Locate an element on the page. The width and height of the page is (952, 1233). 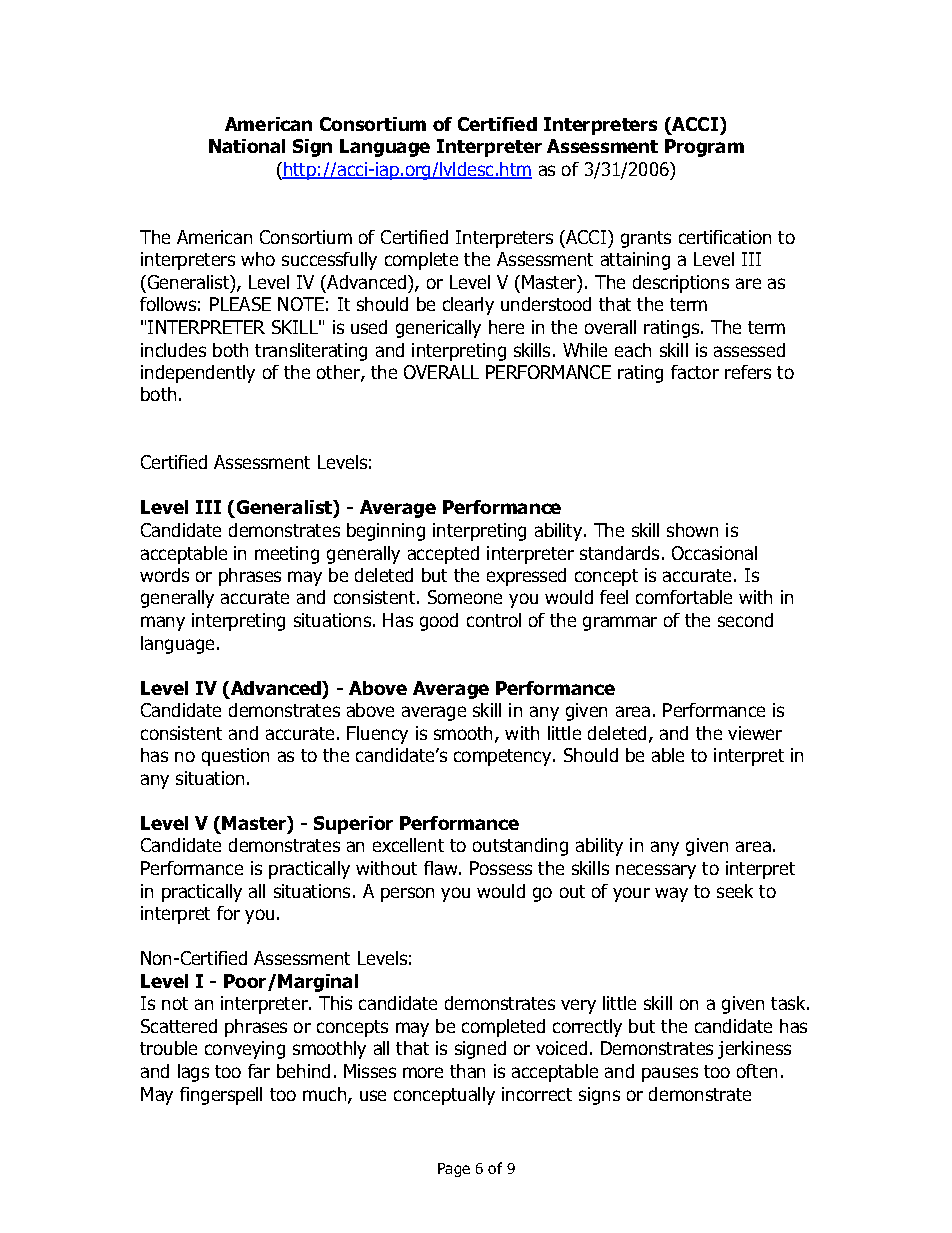
second is located at coordinates (745, 620).
